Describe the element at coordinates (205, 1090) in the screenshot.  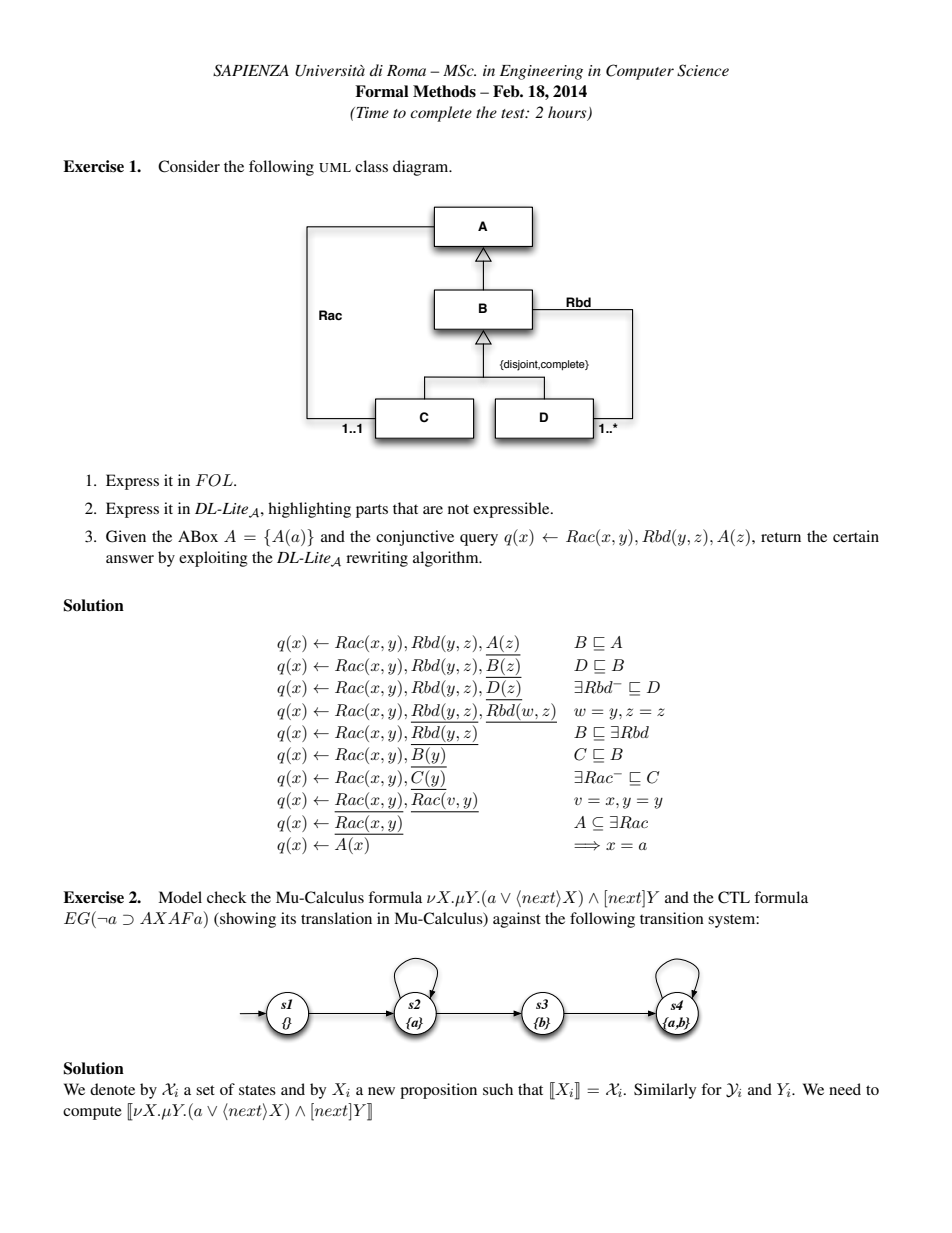
I see `set` at that location.
